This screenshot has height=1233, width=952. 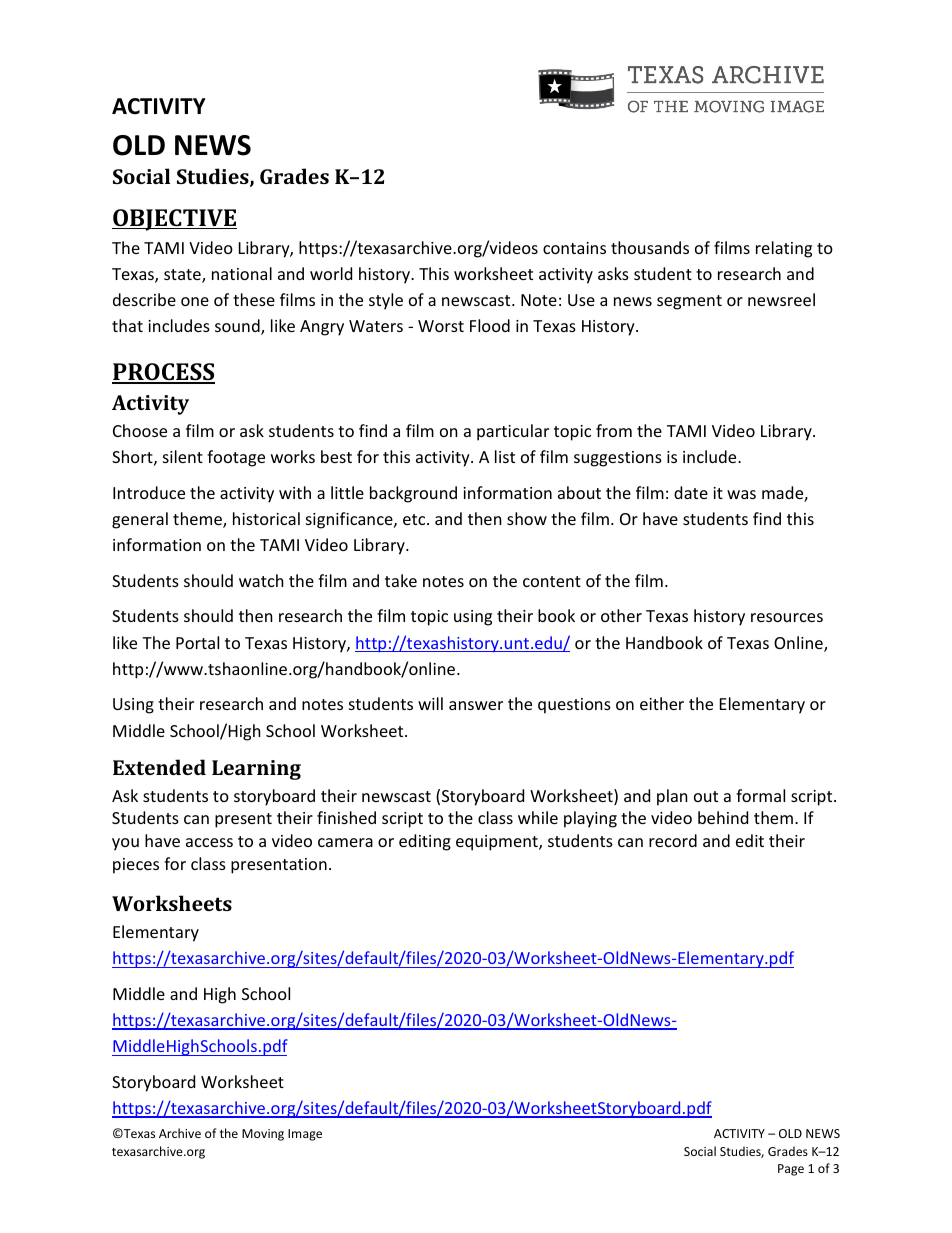 What do you see at coordinates (650, 247) in the screenshot?
I see `thousands` at bounding box center [650, 247].
